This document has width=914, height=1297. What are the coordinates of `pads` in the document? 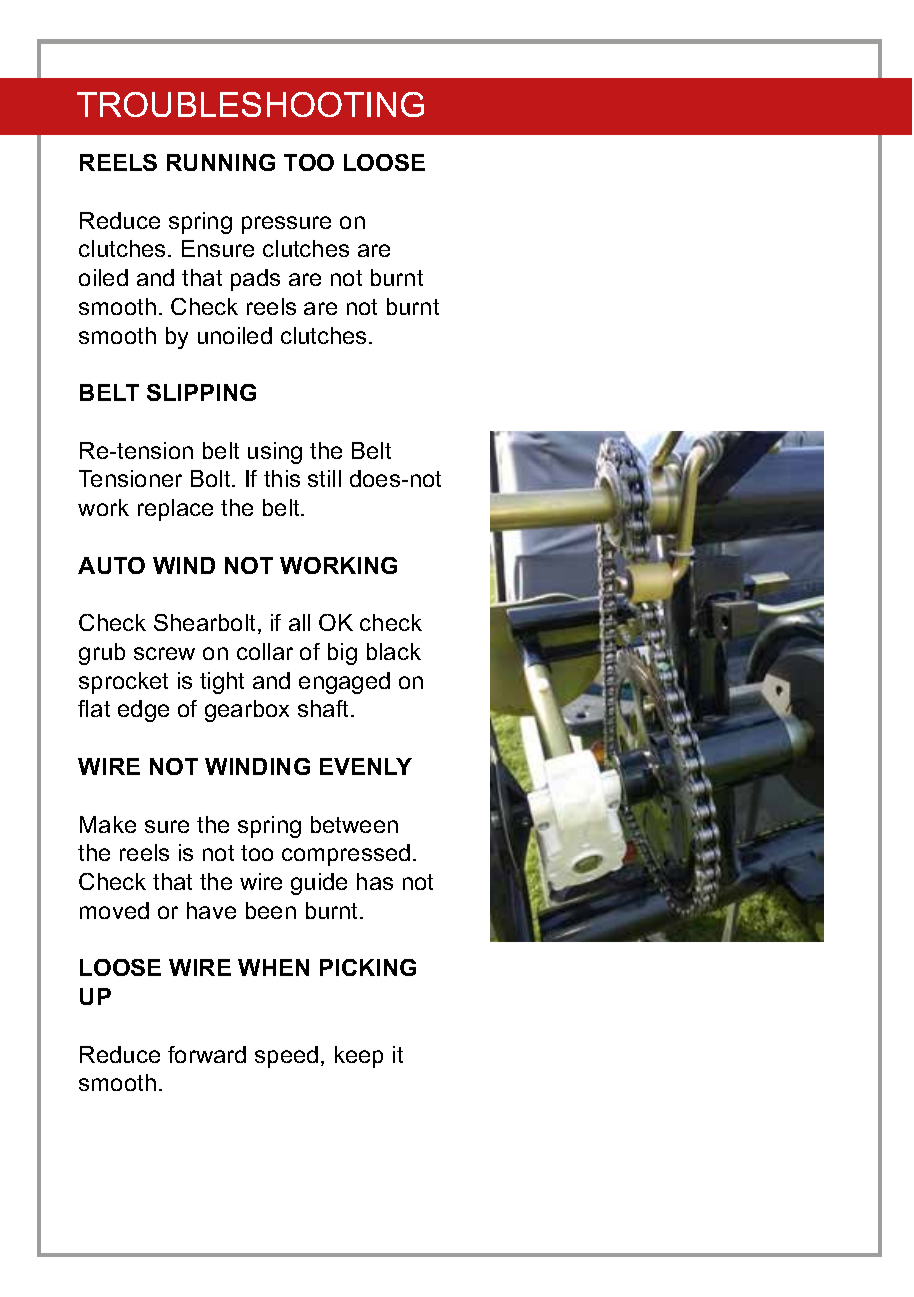 It's located at (255, 280).
